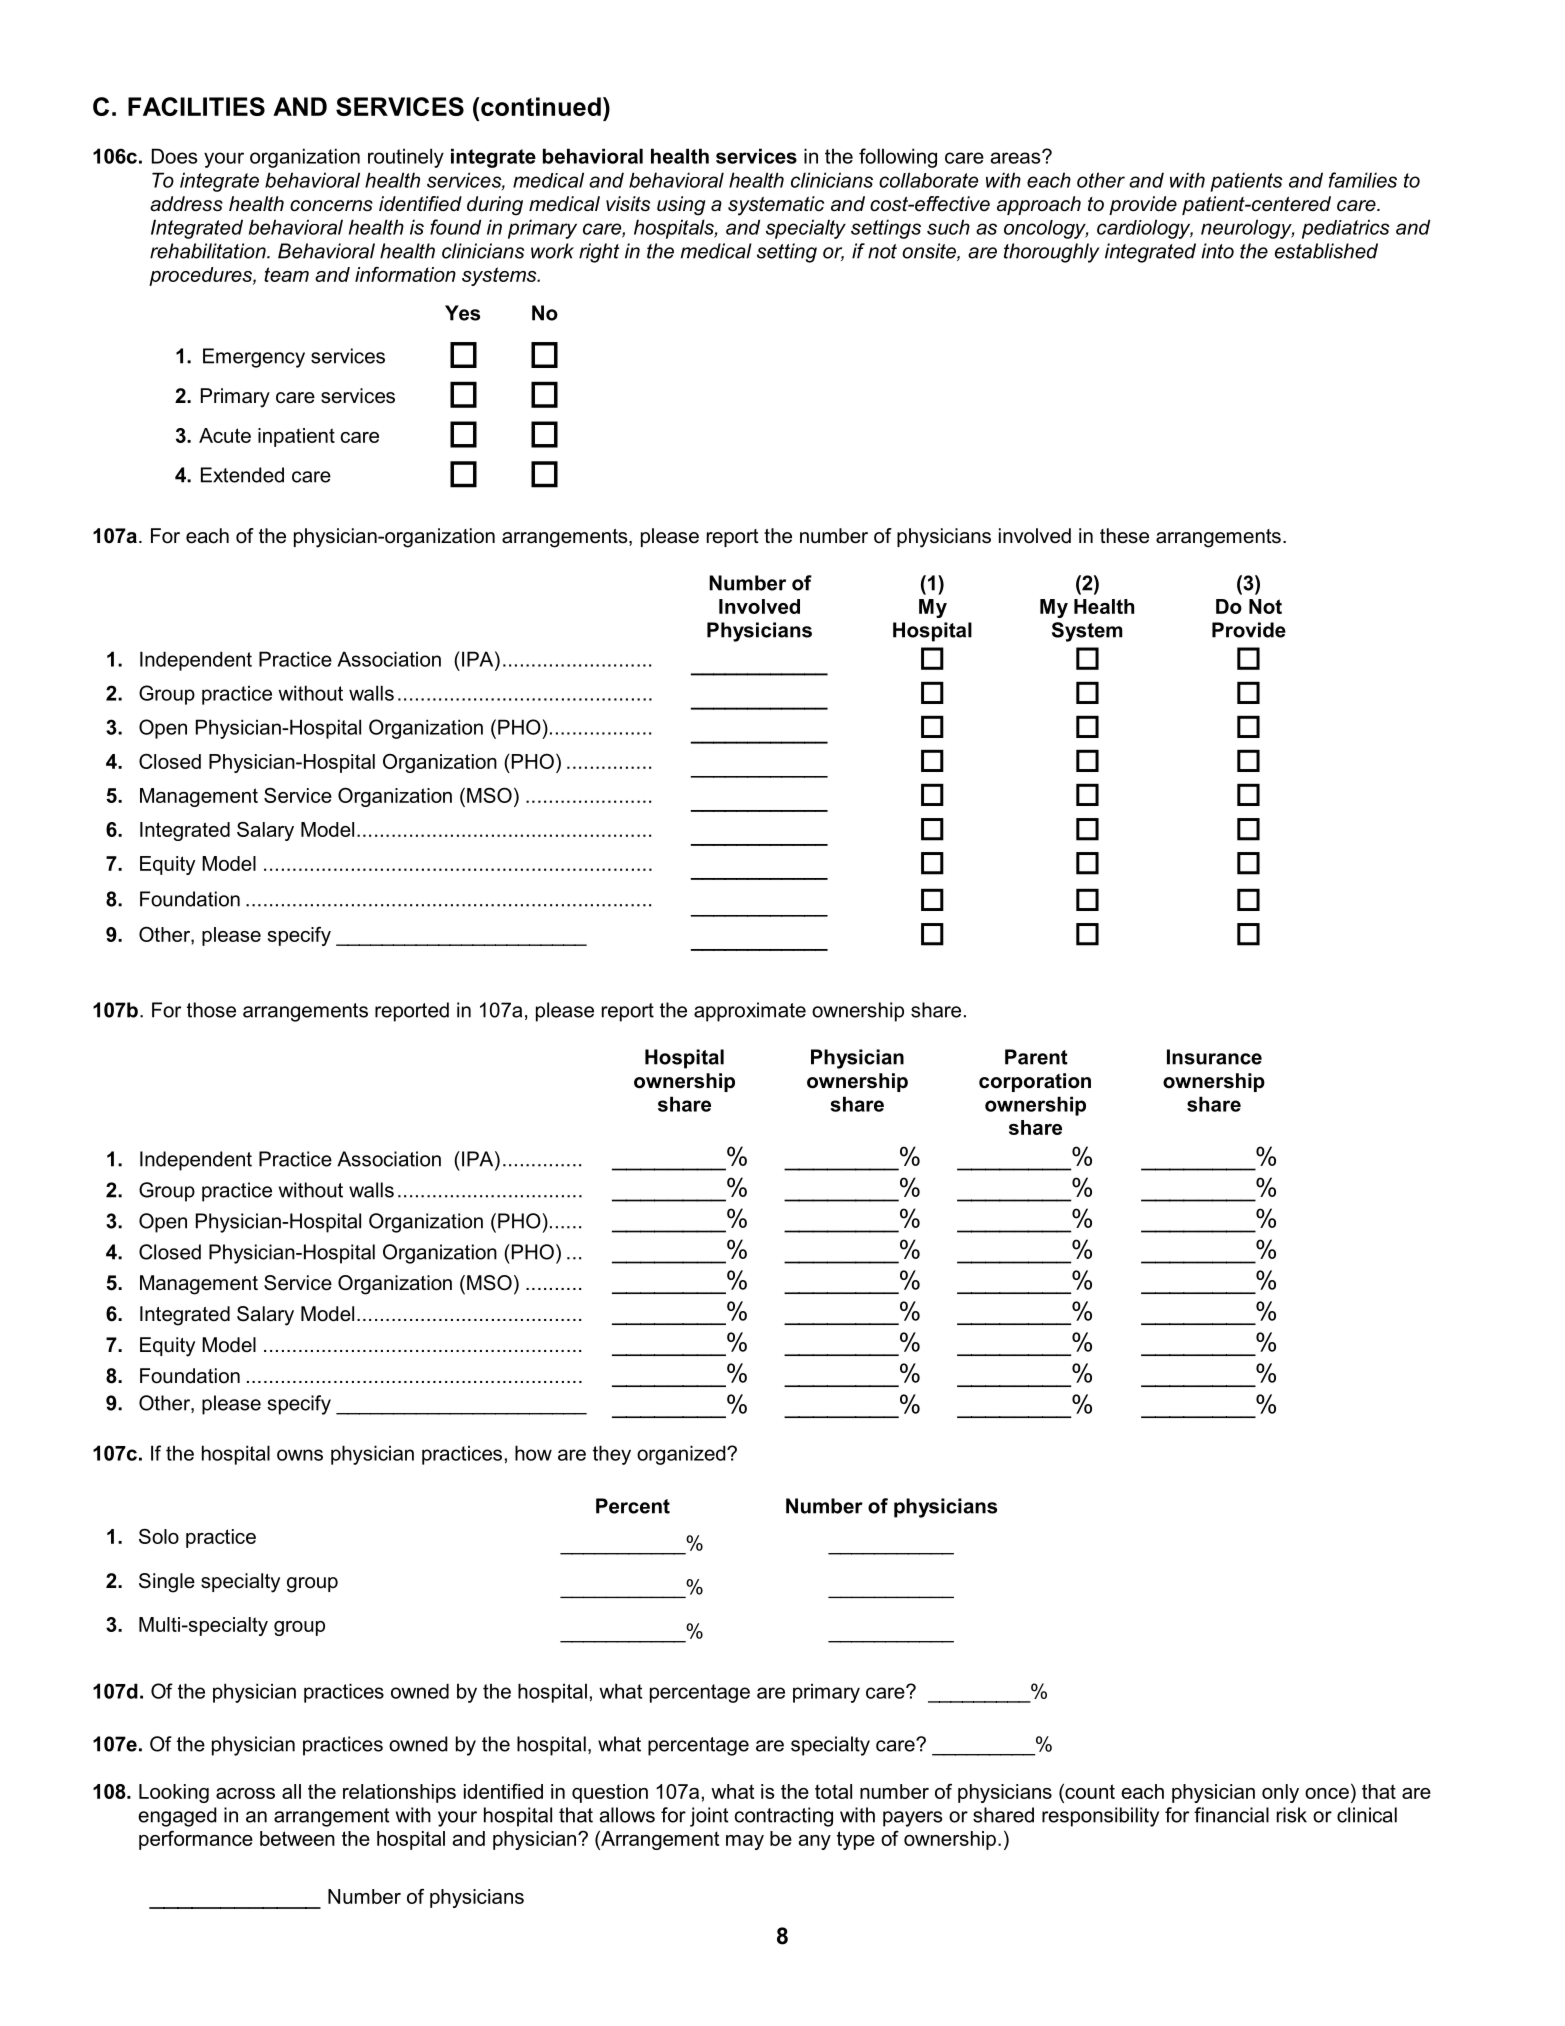 The image size is (1565, 2026). I want to click on contracting, so click(784, 1817).
